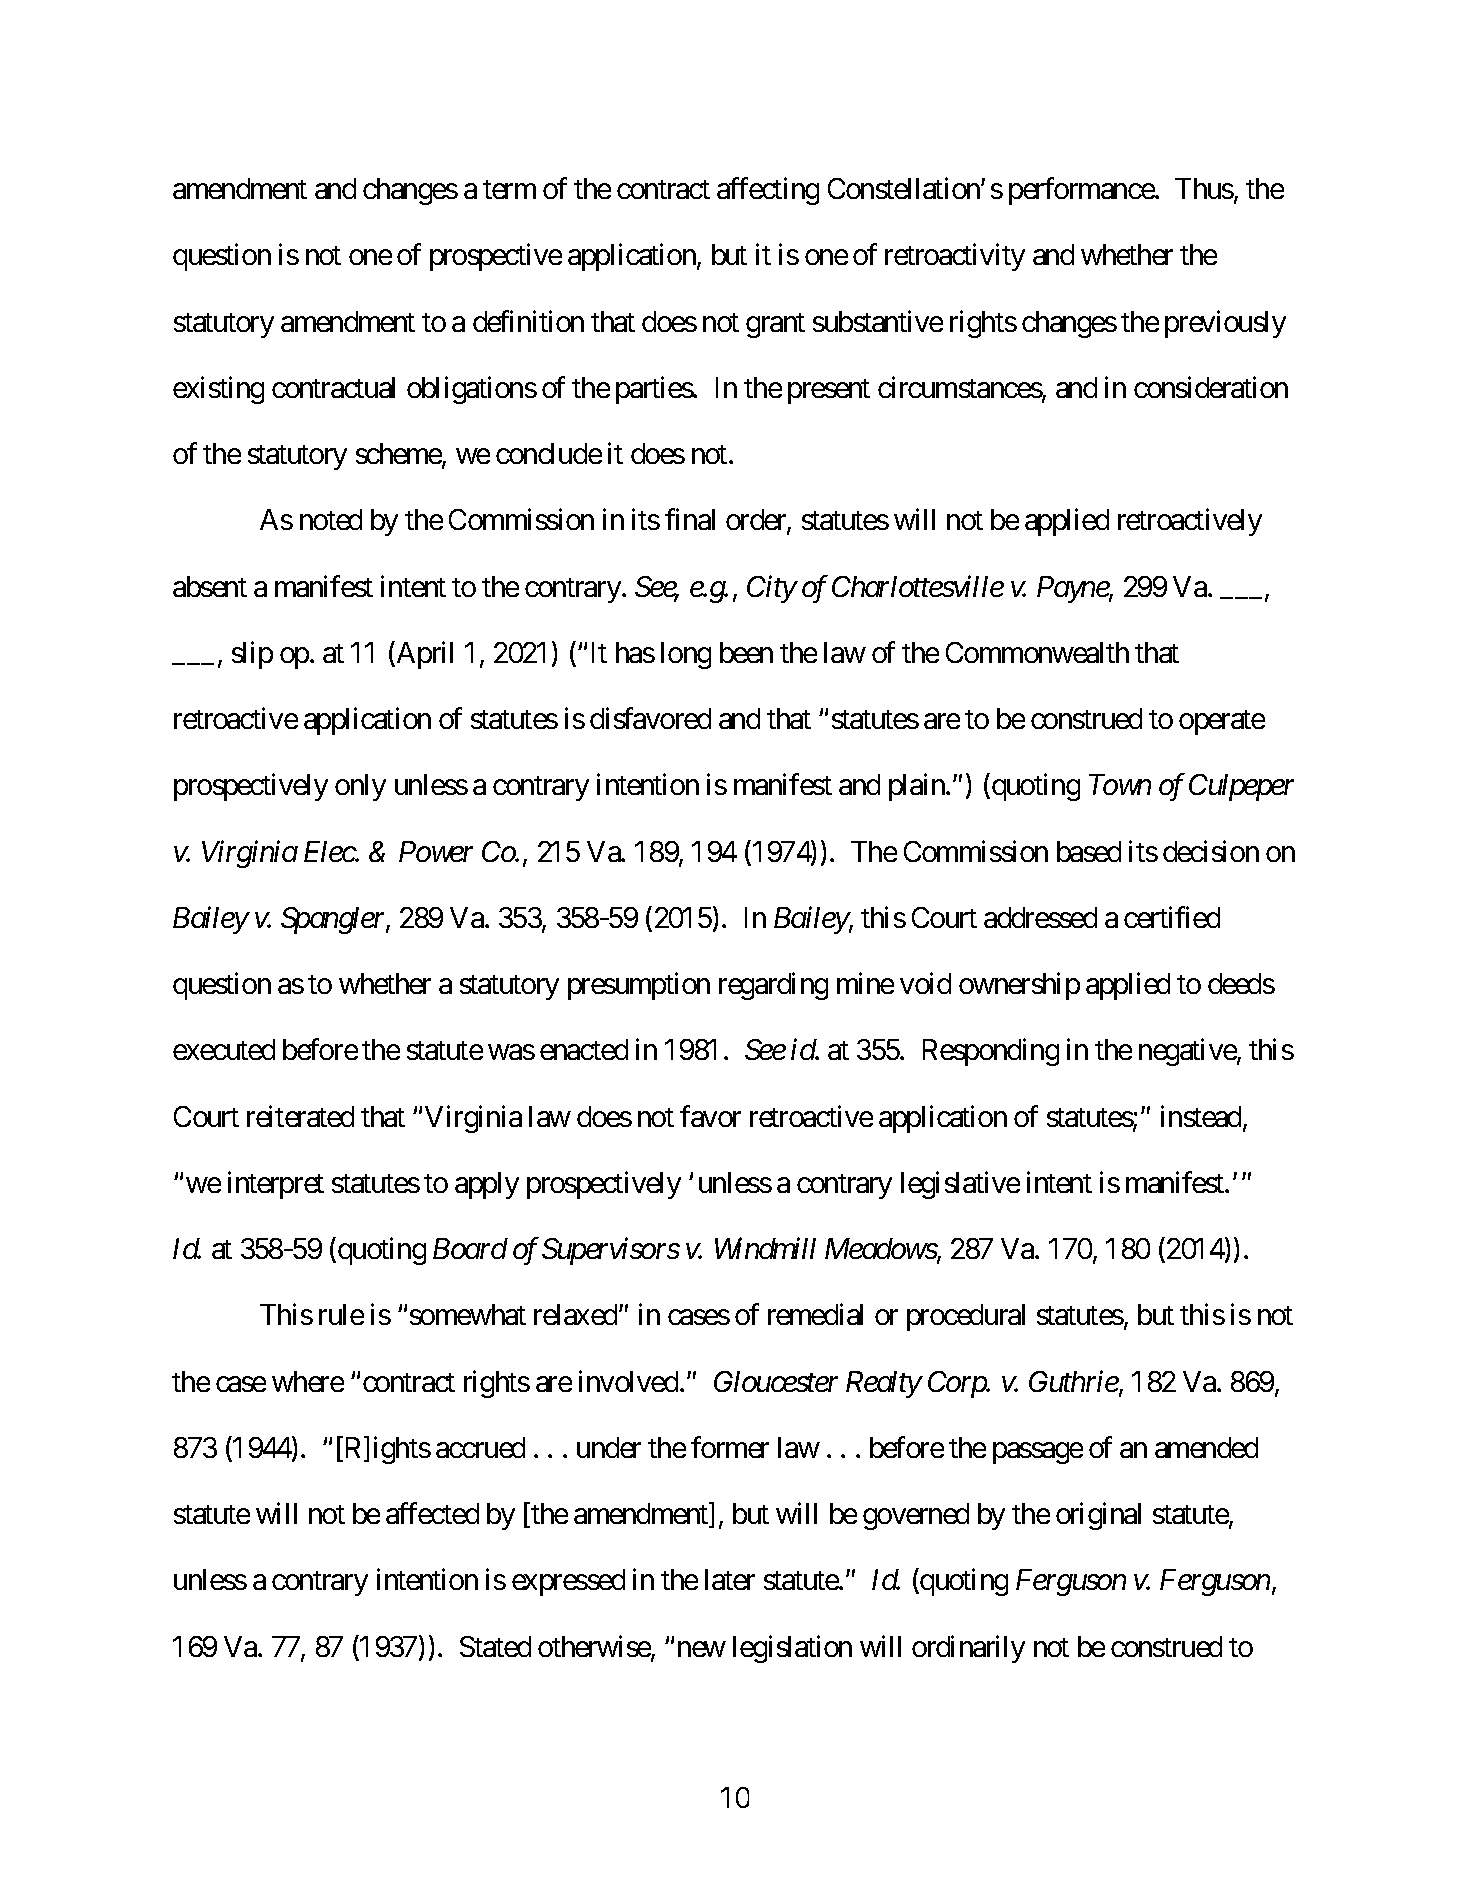  Describe the element at coordinates (773, 986) in the screenshot. I see `regarding` at that location.
